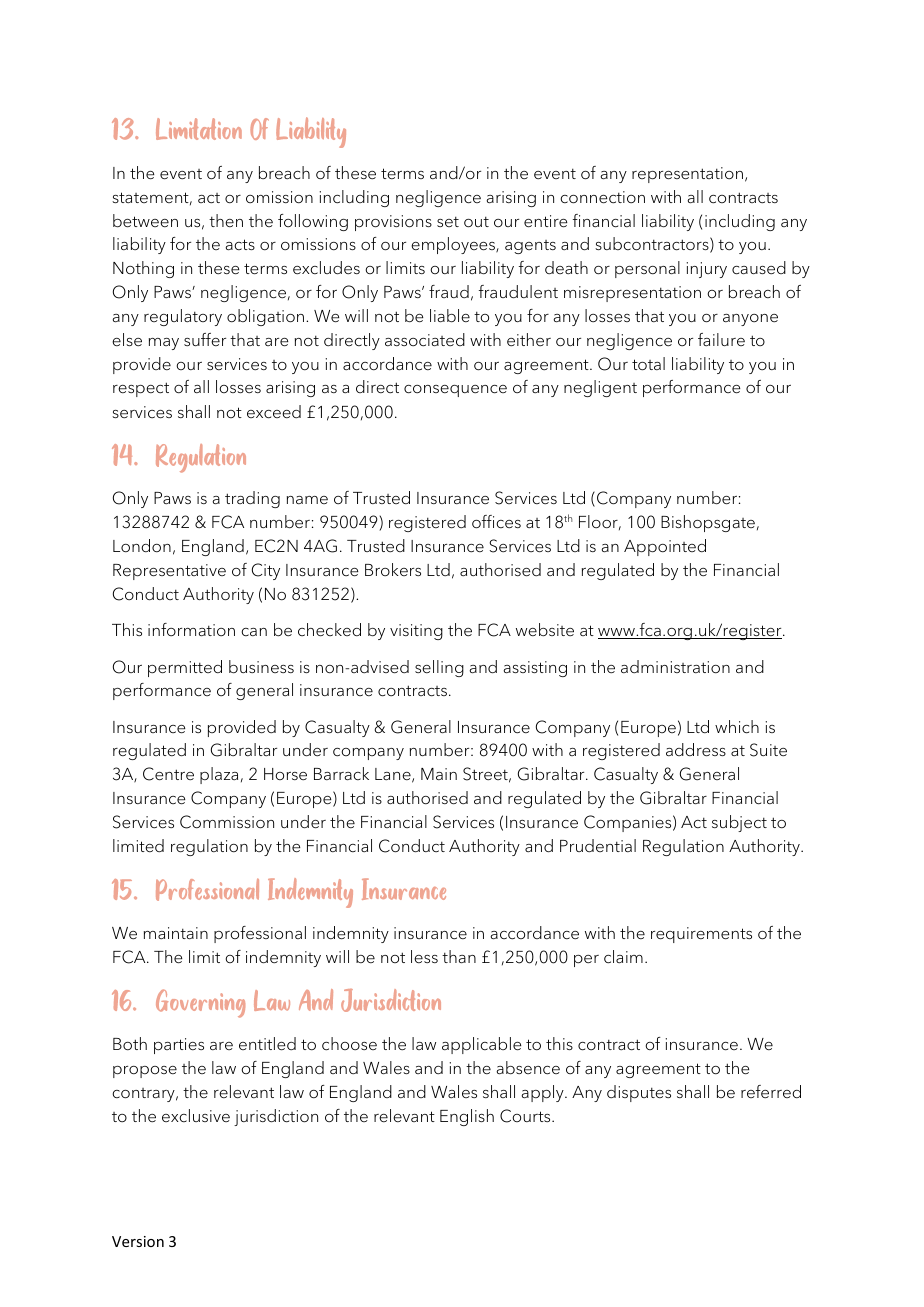 This page has height=1307, width=924. What do you see at coordinates (707, 270) in the page?
I see `injury` at bounding box center [707, 270].
